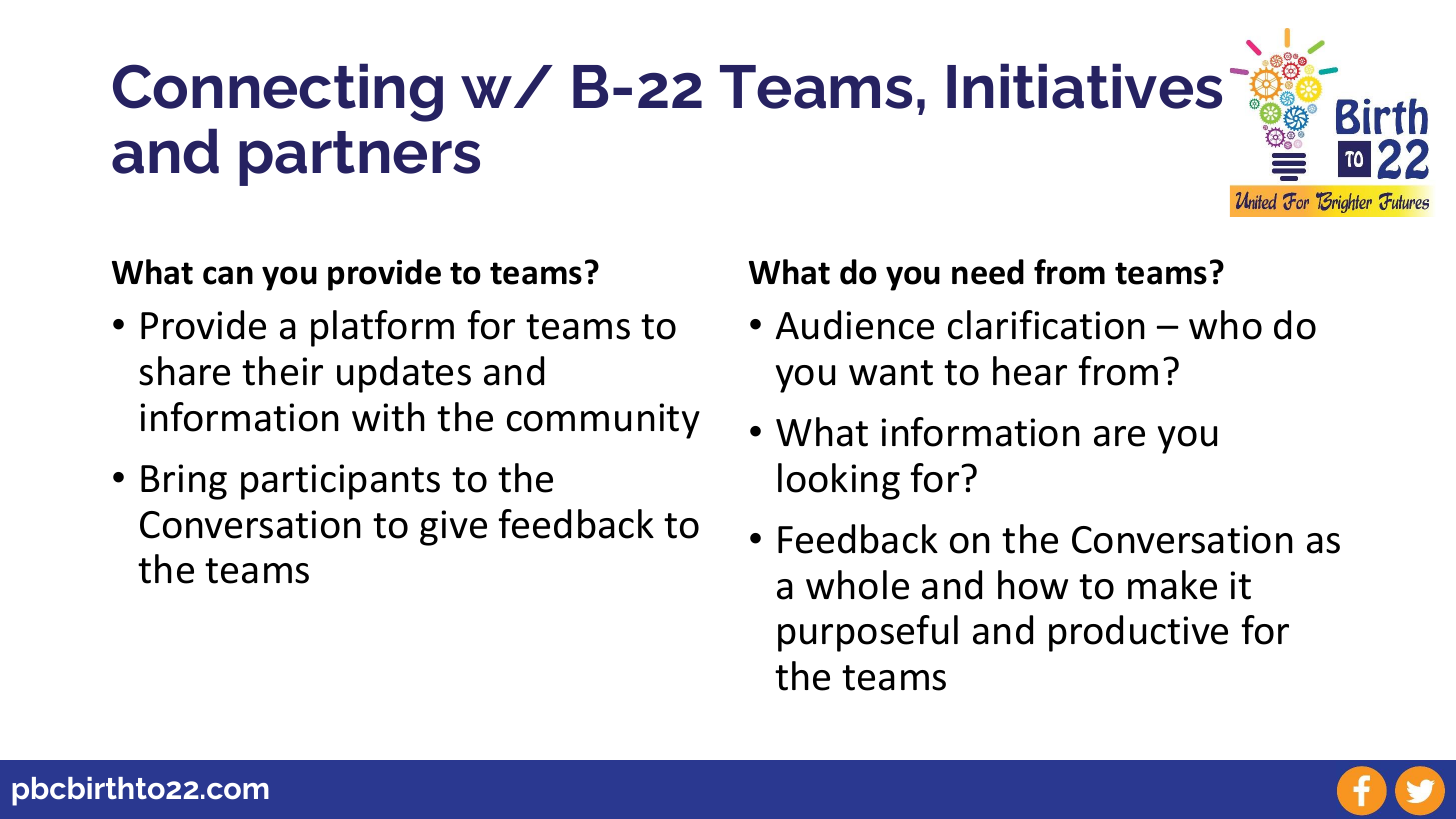 The image size is (1456, 819). I want to click on partners, so click(359, 158).
